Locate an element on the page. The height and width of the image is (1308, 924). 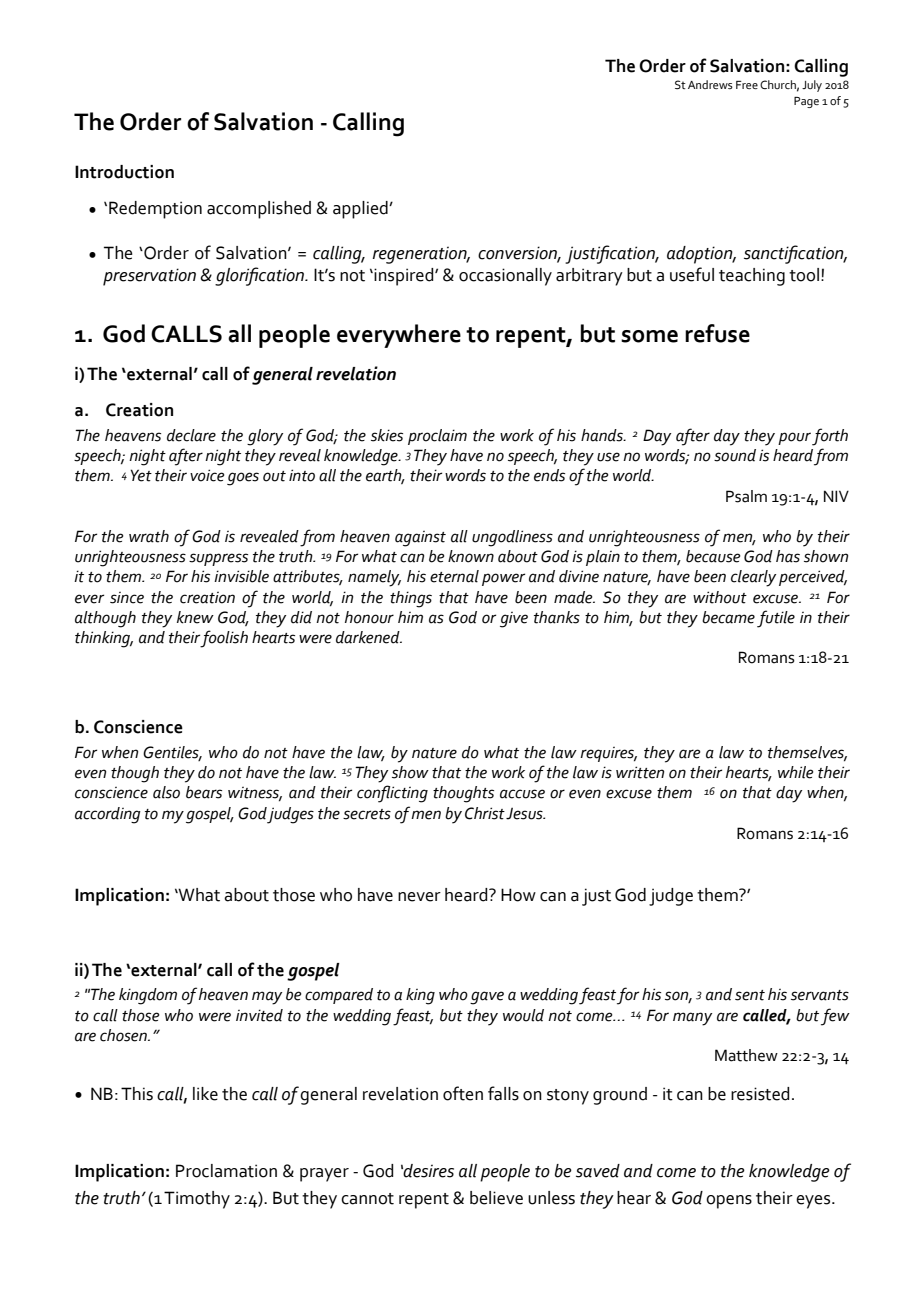
Proclamation is located at coordinates (226, 1171).
